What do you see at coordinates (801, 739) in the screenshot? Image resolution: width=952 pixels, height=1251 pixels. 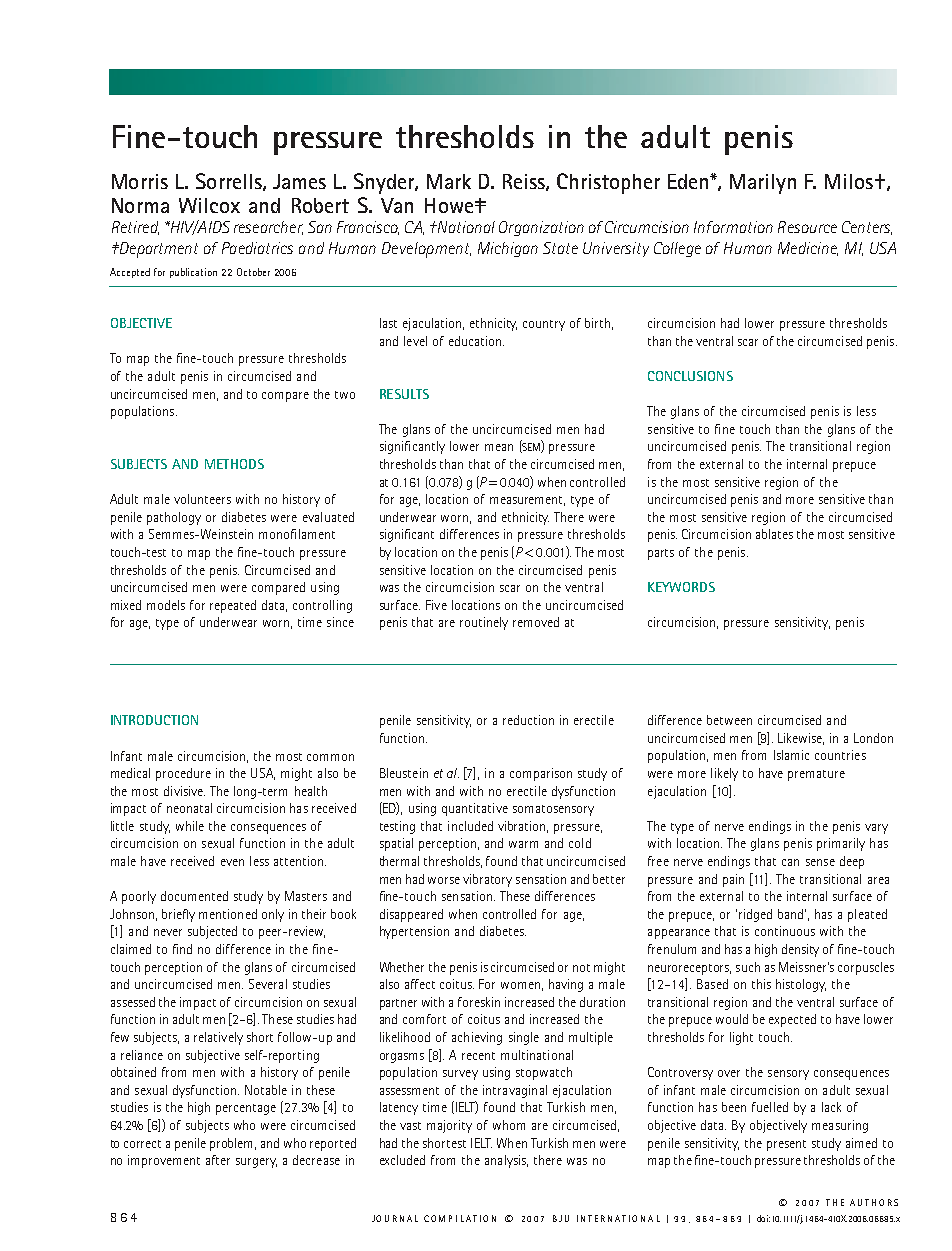 I see `Likewise` at bounding box center [801, 739].
